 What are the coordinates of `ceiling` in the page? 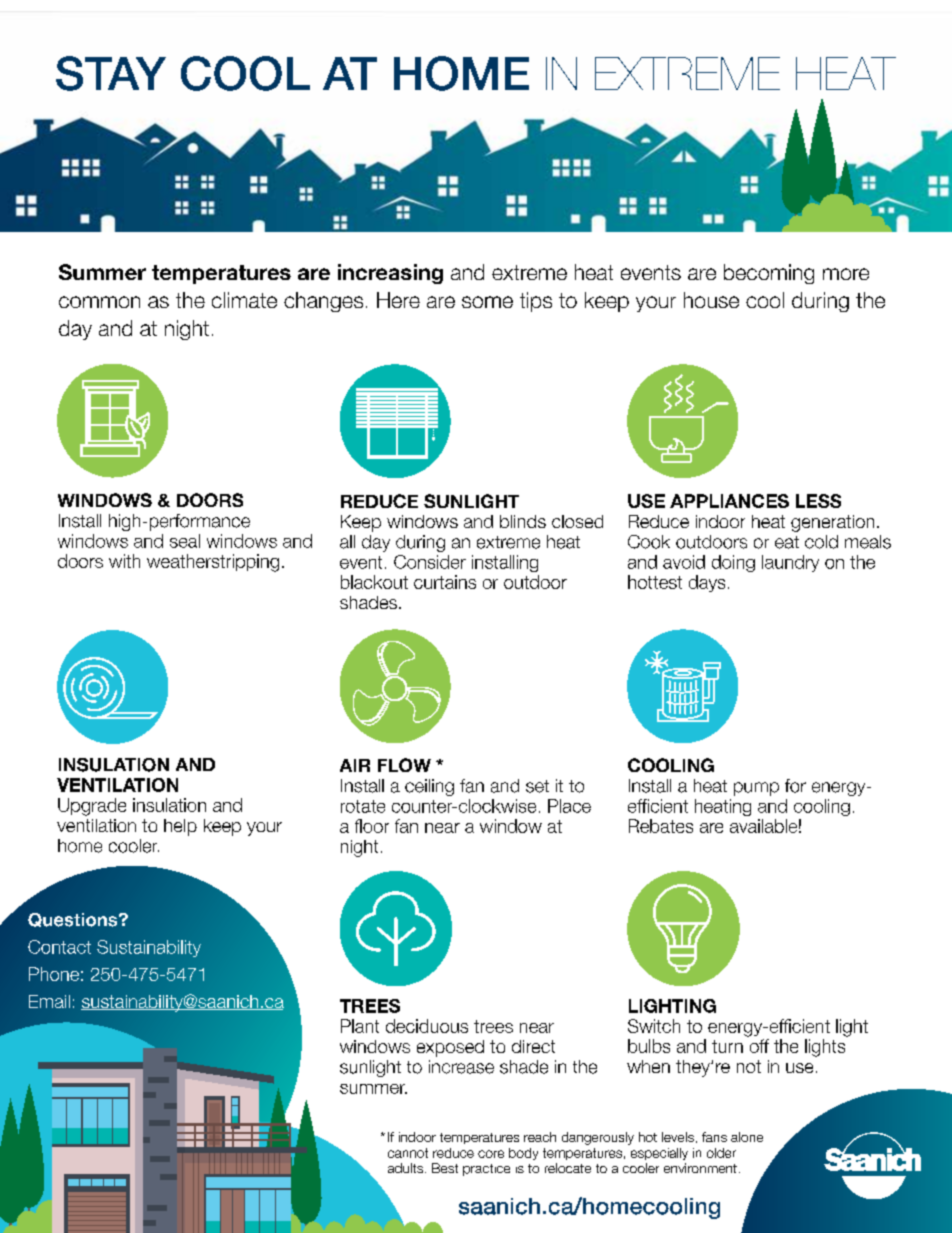 It's located at (429, 787).
